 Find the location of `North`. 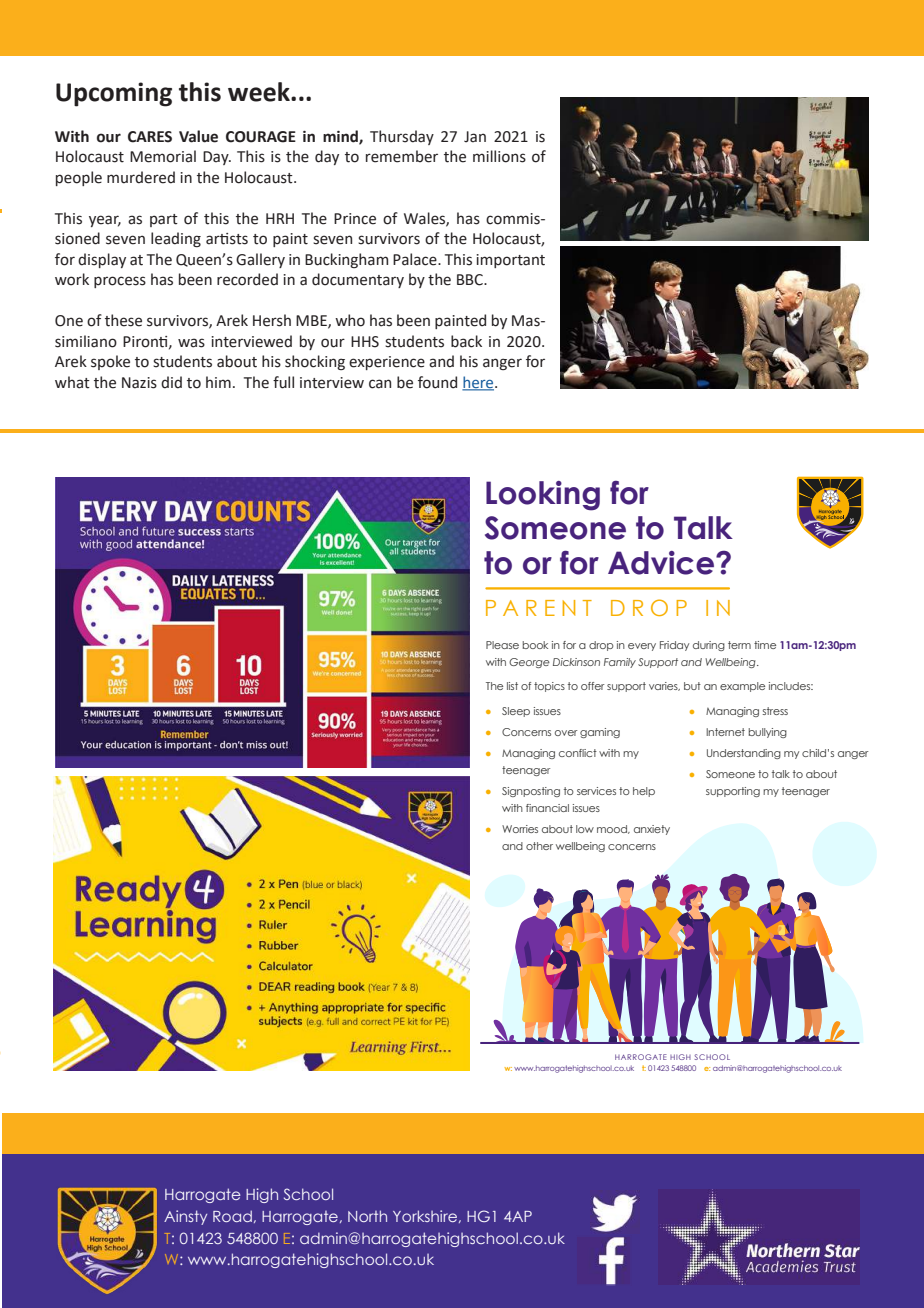

North is located at coordinates (367, 1216).
